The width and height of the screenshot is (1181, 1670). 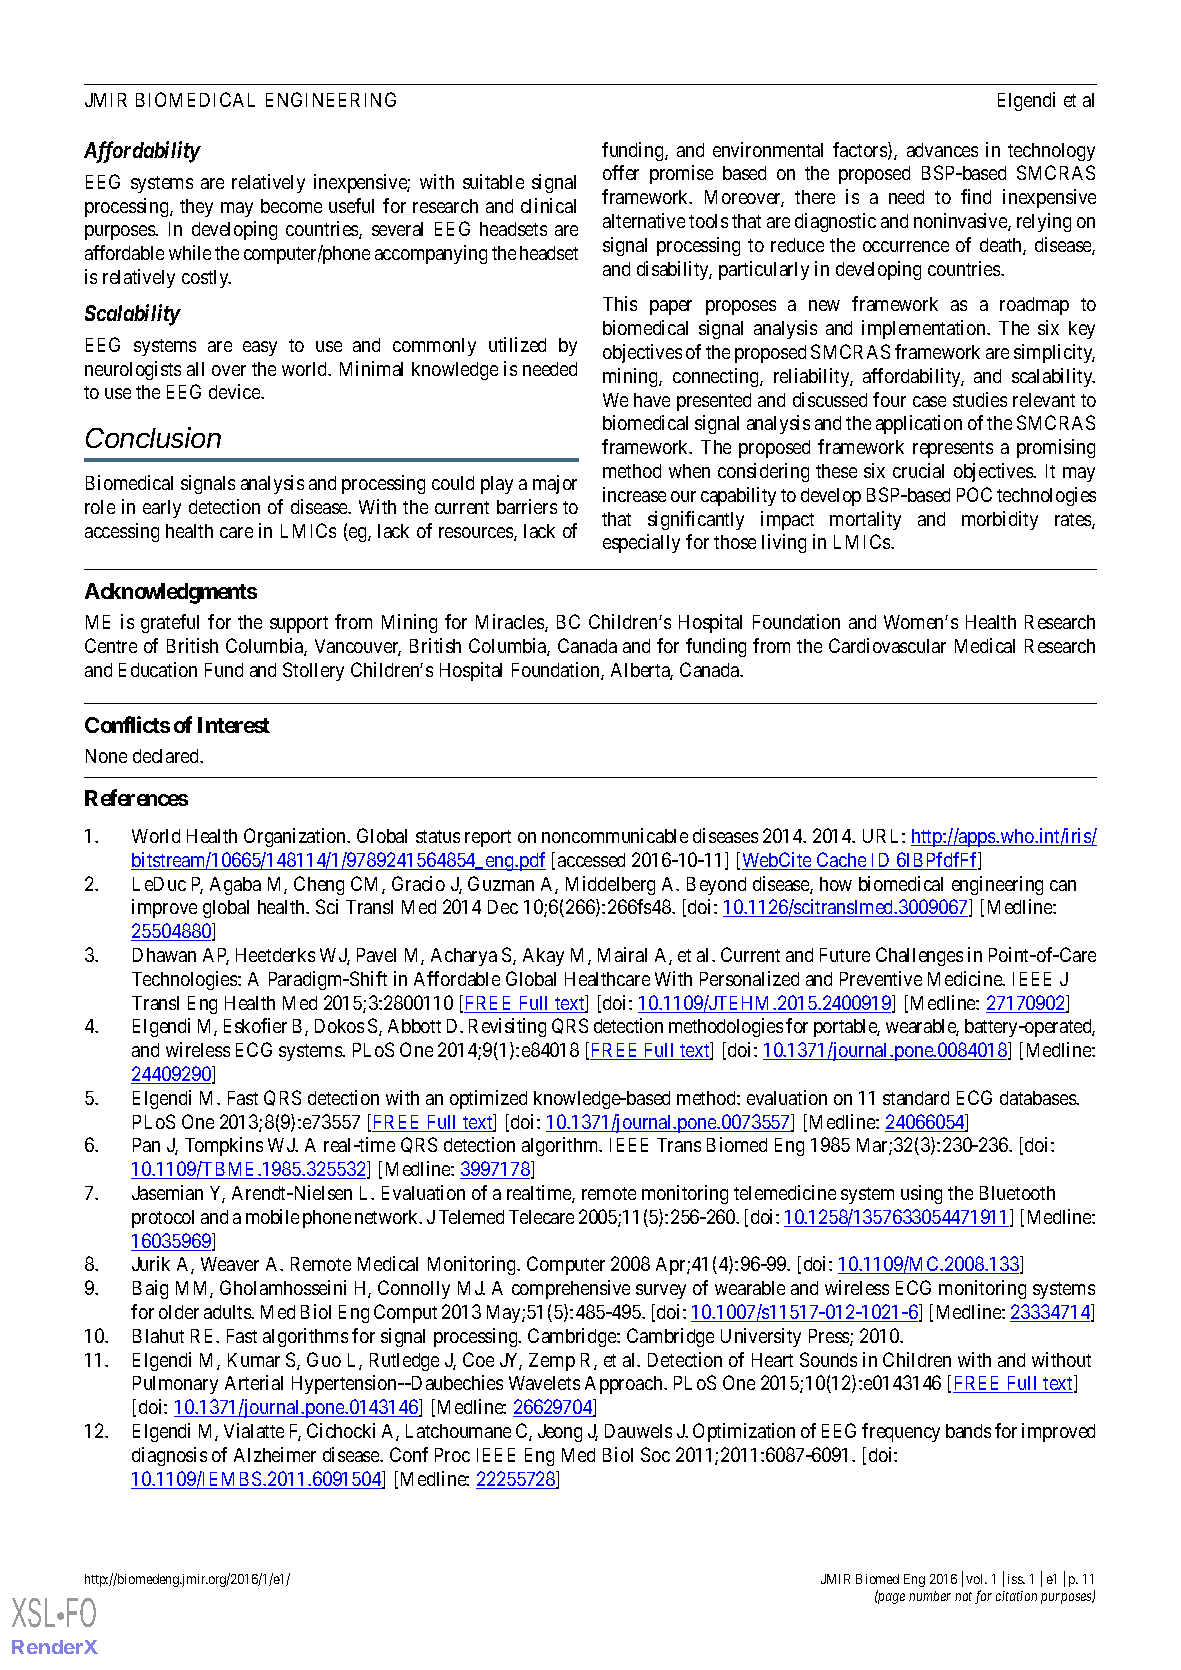 I want to click on diagnosis, so click(x=169, y=1456).
